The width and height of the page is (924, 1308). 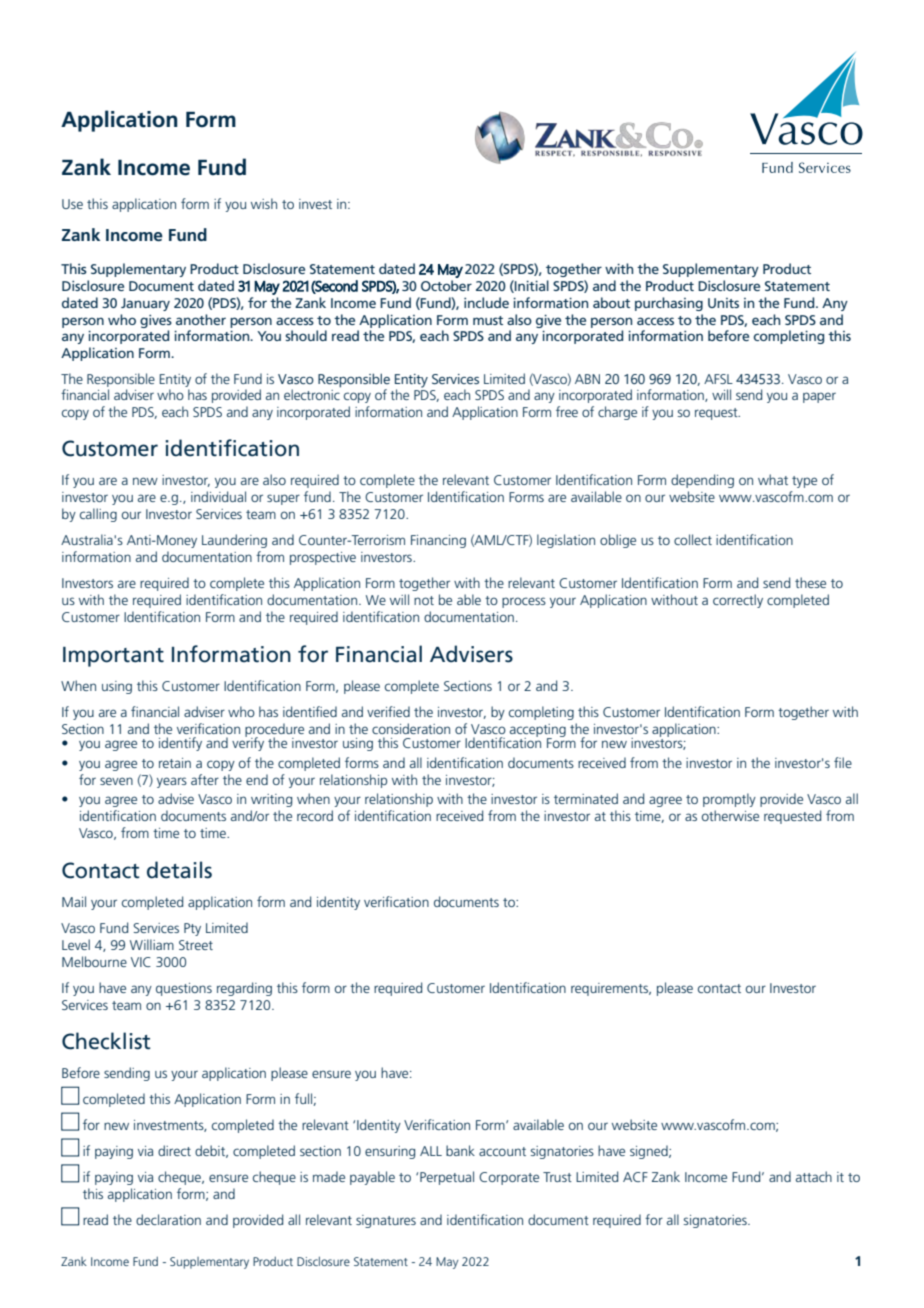 I want to click on identify, so click(x=180, y=744).
